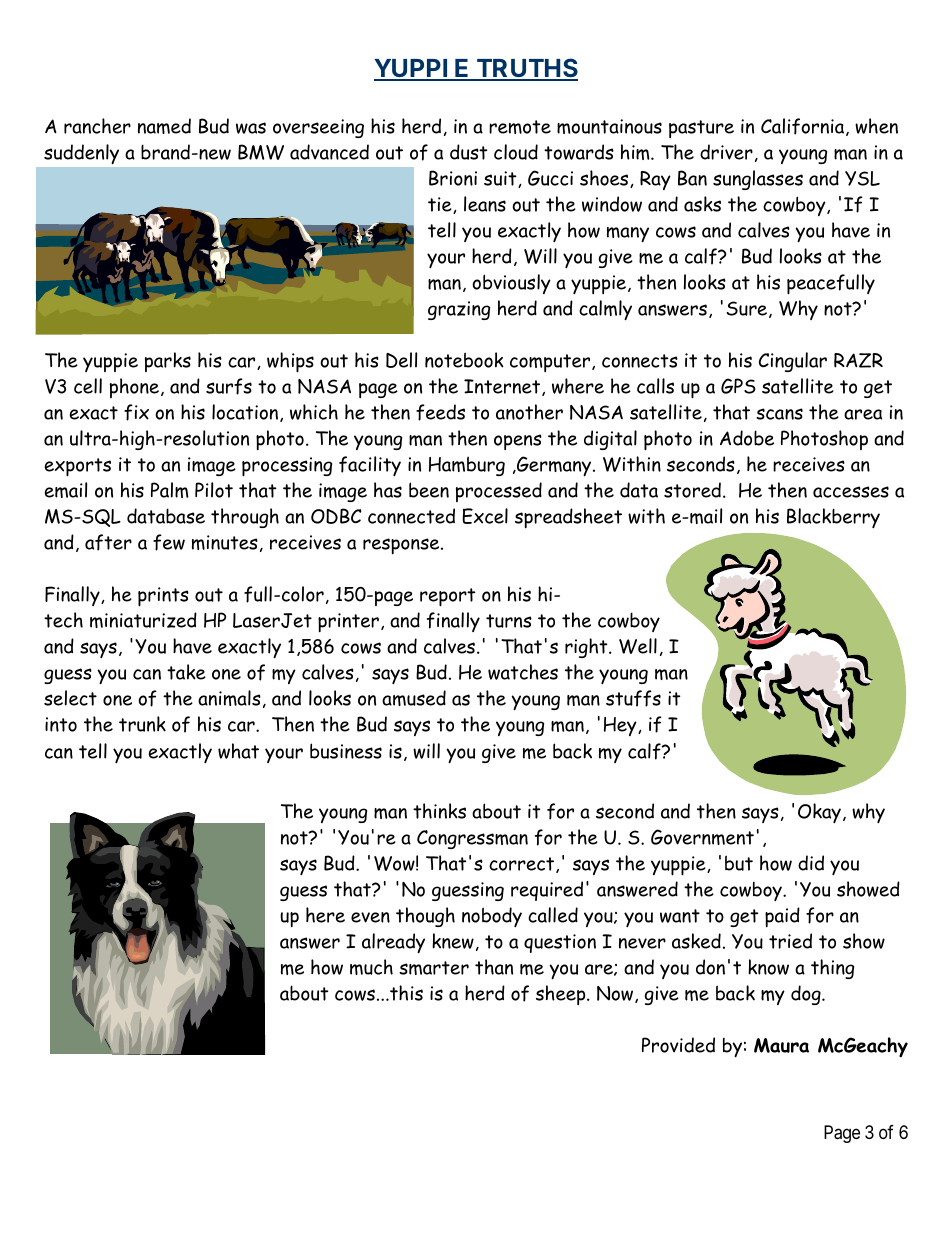 This image has height=1233, width=952. What do you see at coordinates (468, 152) in the image?
I see `dust` at bounding box center [468, 152].
